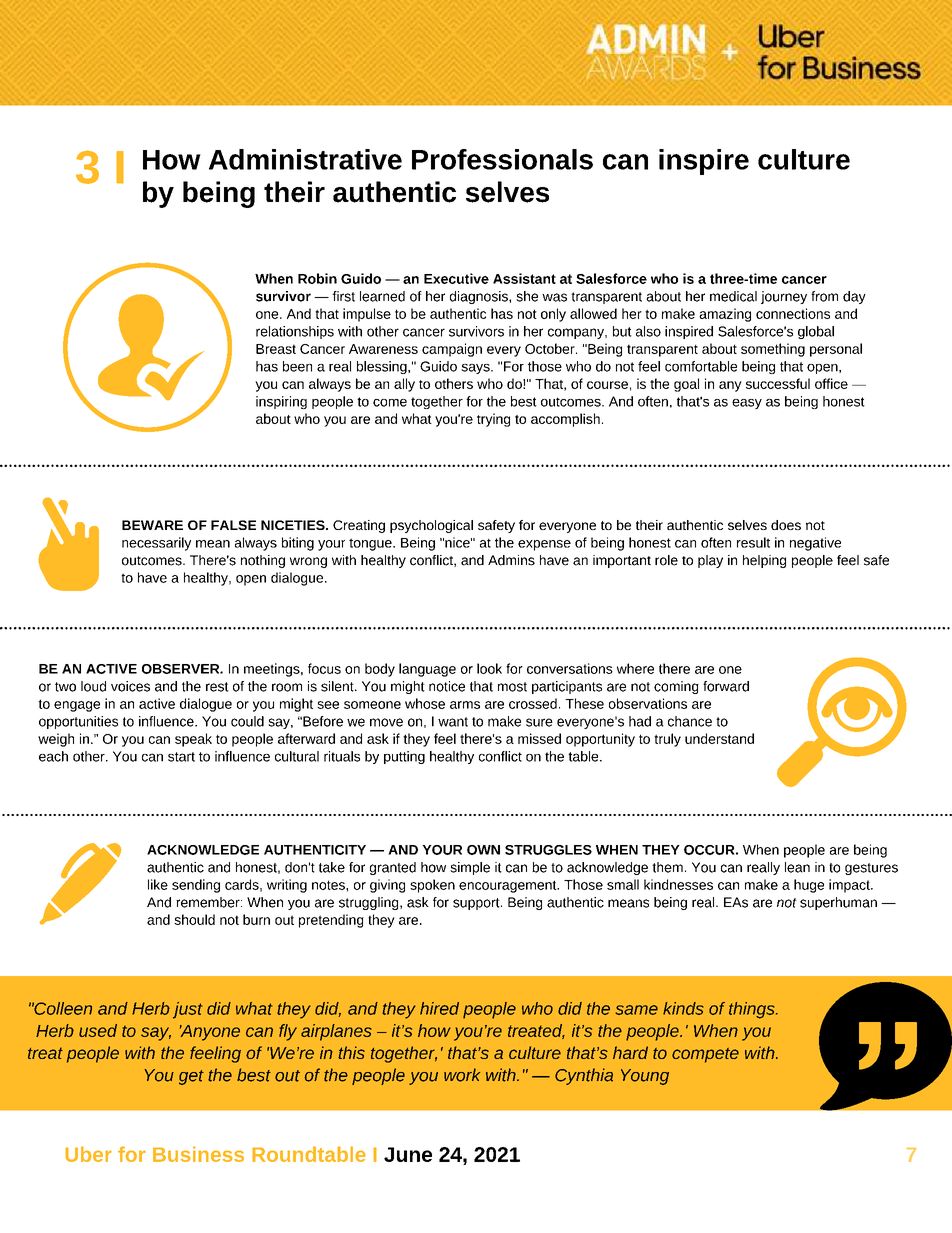 Image resolution: width=952 pixels, height=1233 pixels. Describe the element at coordinates (210, 1033) in the screenshot. I see `Anyone` at that location.
